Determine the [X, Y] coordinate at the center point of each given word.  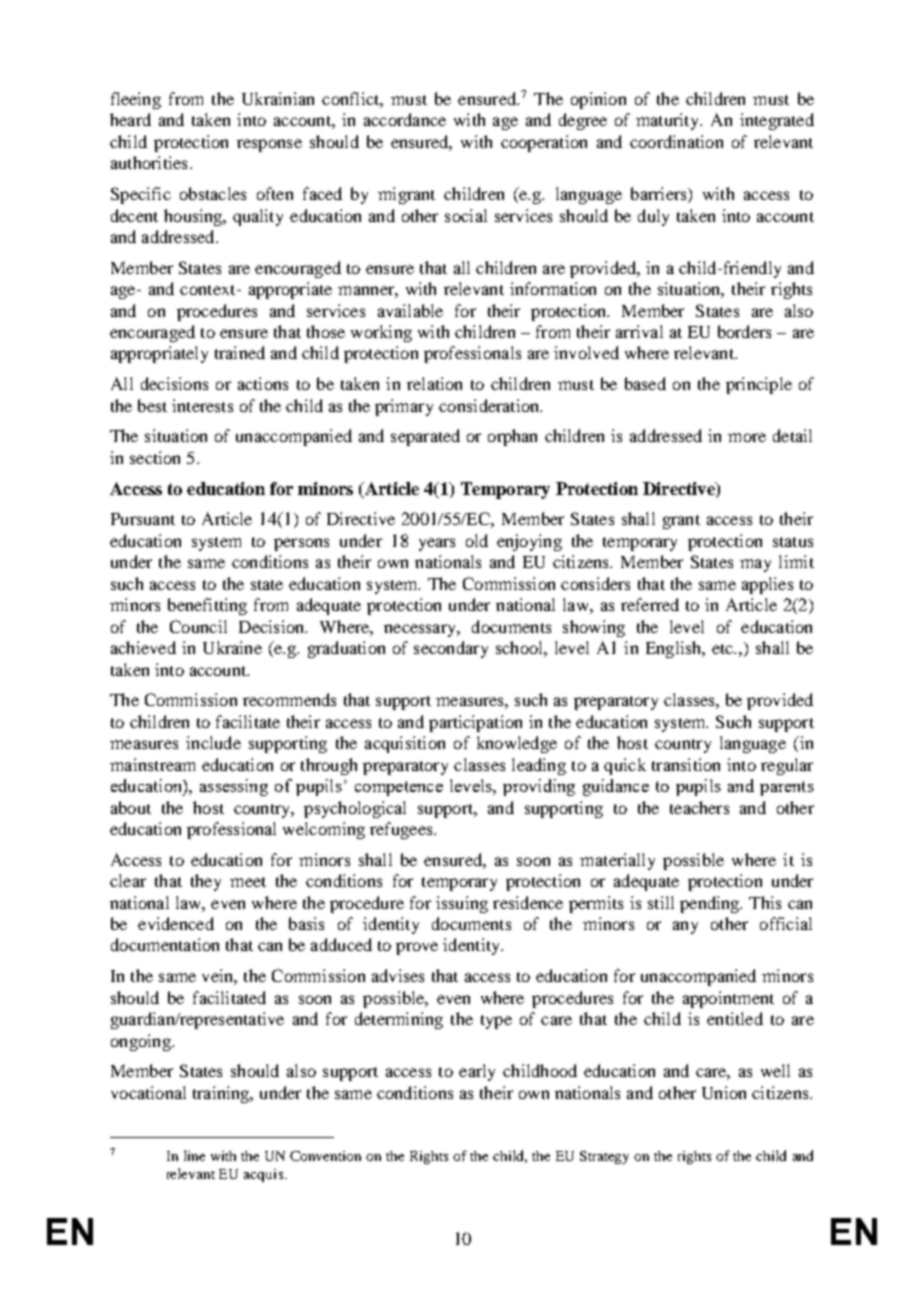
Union [724, 1092]
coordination [676, 141]
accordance [405, 119]
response [269, 145]
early [477, 1072]
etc [724, 649]
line [194, 1155]
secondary [451, 649]
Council [198, 626]
